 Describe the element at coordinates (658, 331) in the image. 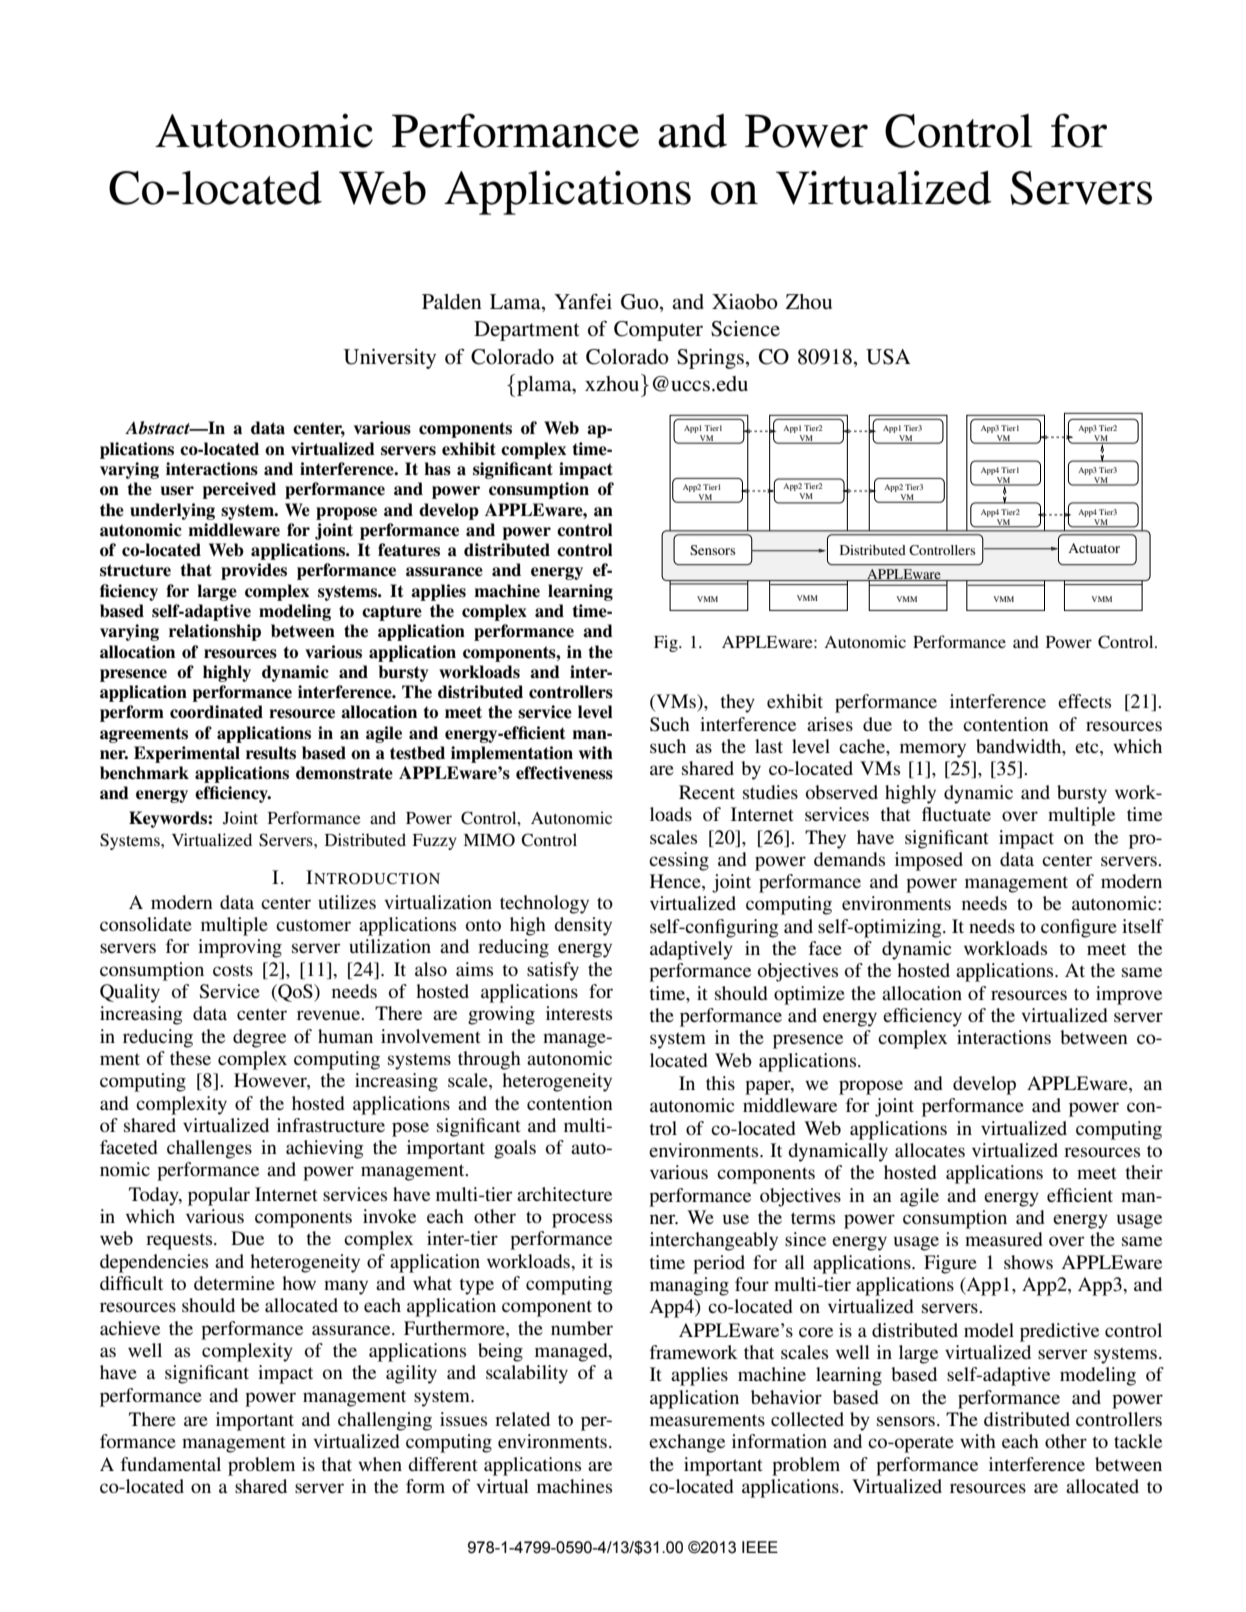

I see `Computer` at that location.
